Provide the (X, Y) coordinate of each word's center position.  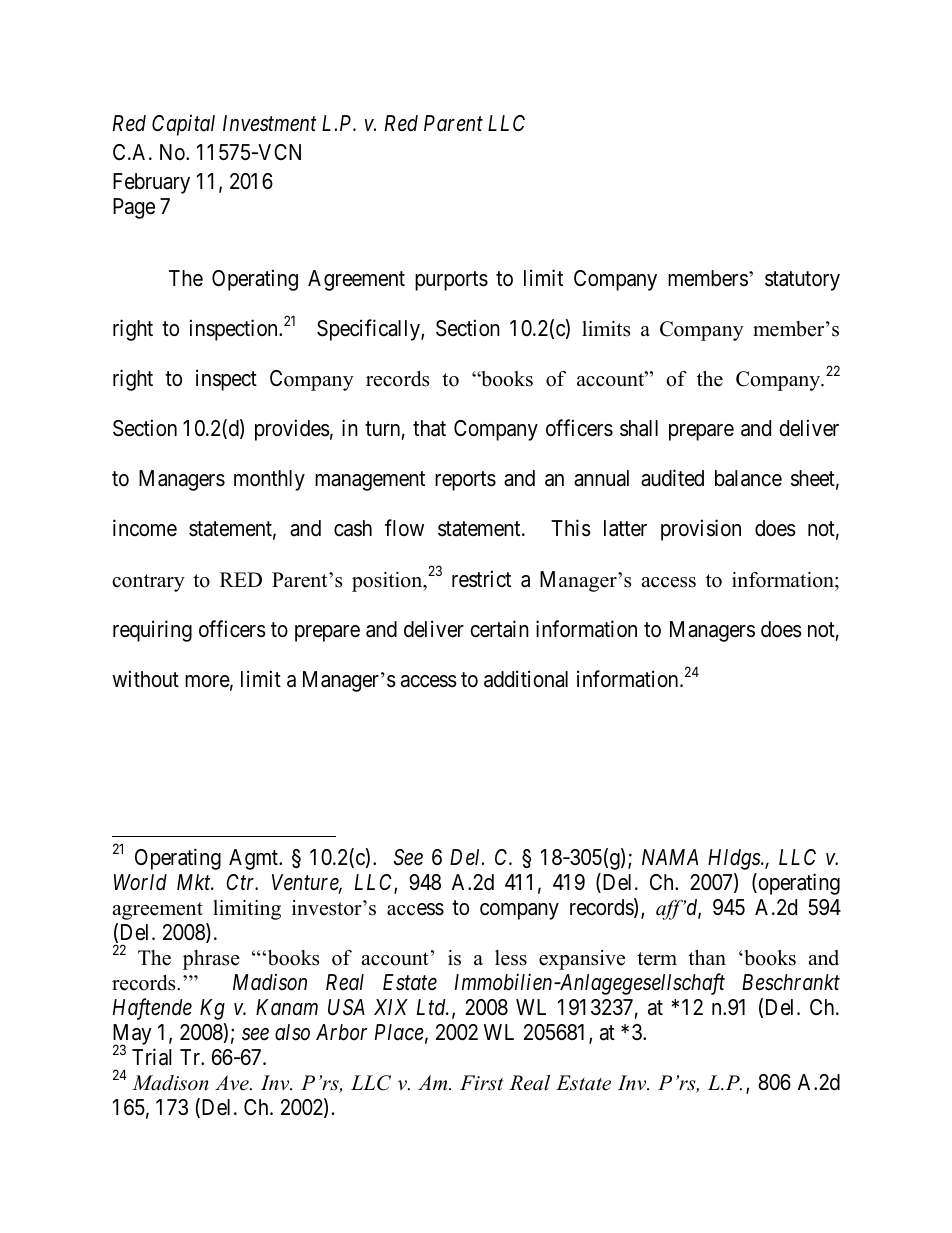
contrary (148, 583)
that (429, 428)
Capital (183, 125)
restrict (481, 579)
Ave (233, 1083)
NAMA (670, 857)
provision (701, 530)
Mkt (195, 882)
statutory (802, 281)
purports (451, 281)
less (511, 958)
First (481, 1083)
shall (639, 428)
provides (292, 430)
